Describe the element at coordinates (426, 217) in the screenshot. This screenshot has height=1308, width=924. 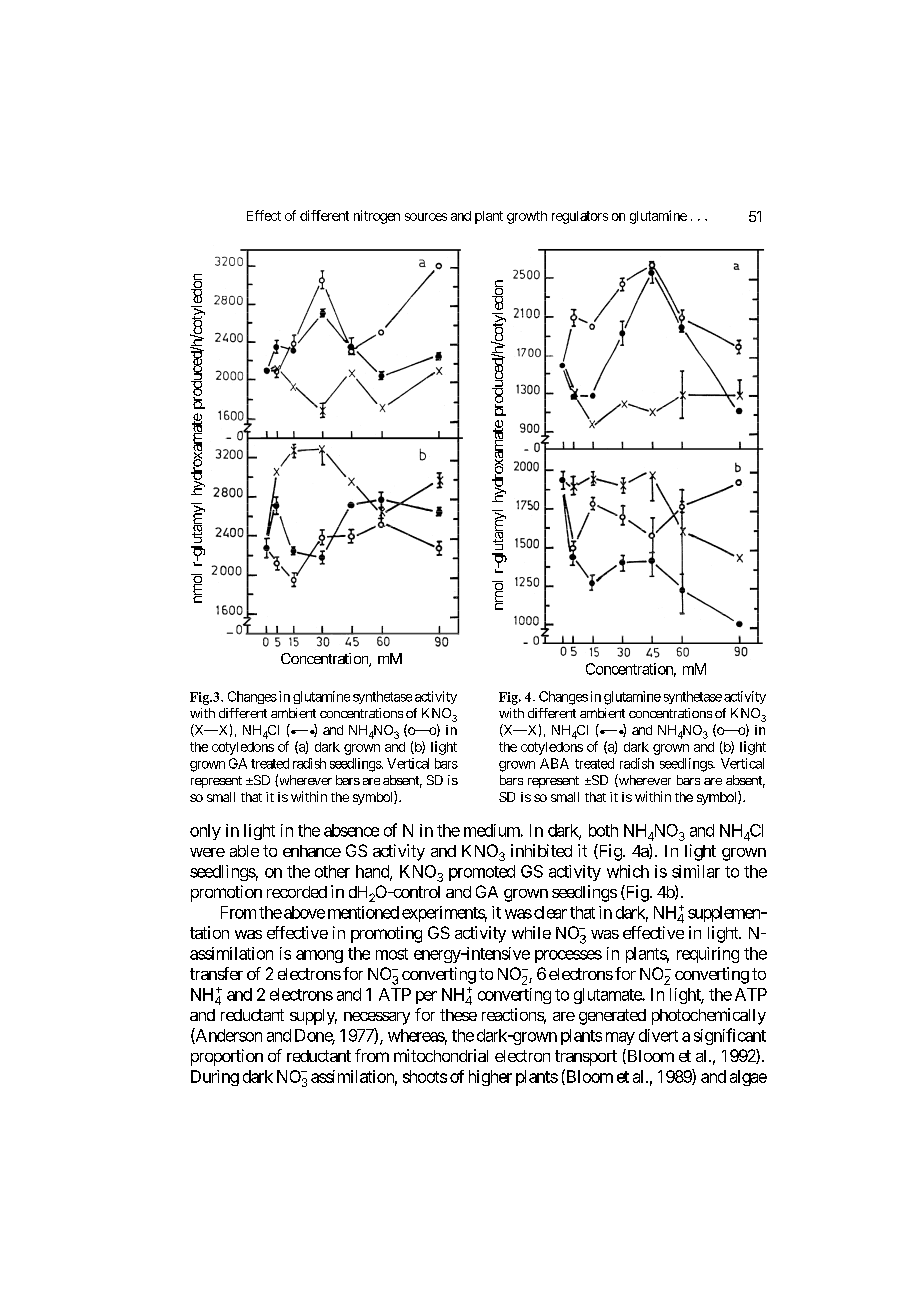
I see `sources` at that location.
